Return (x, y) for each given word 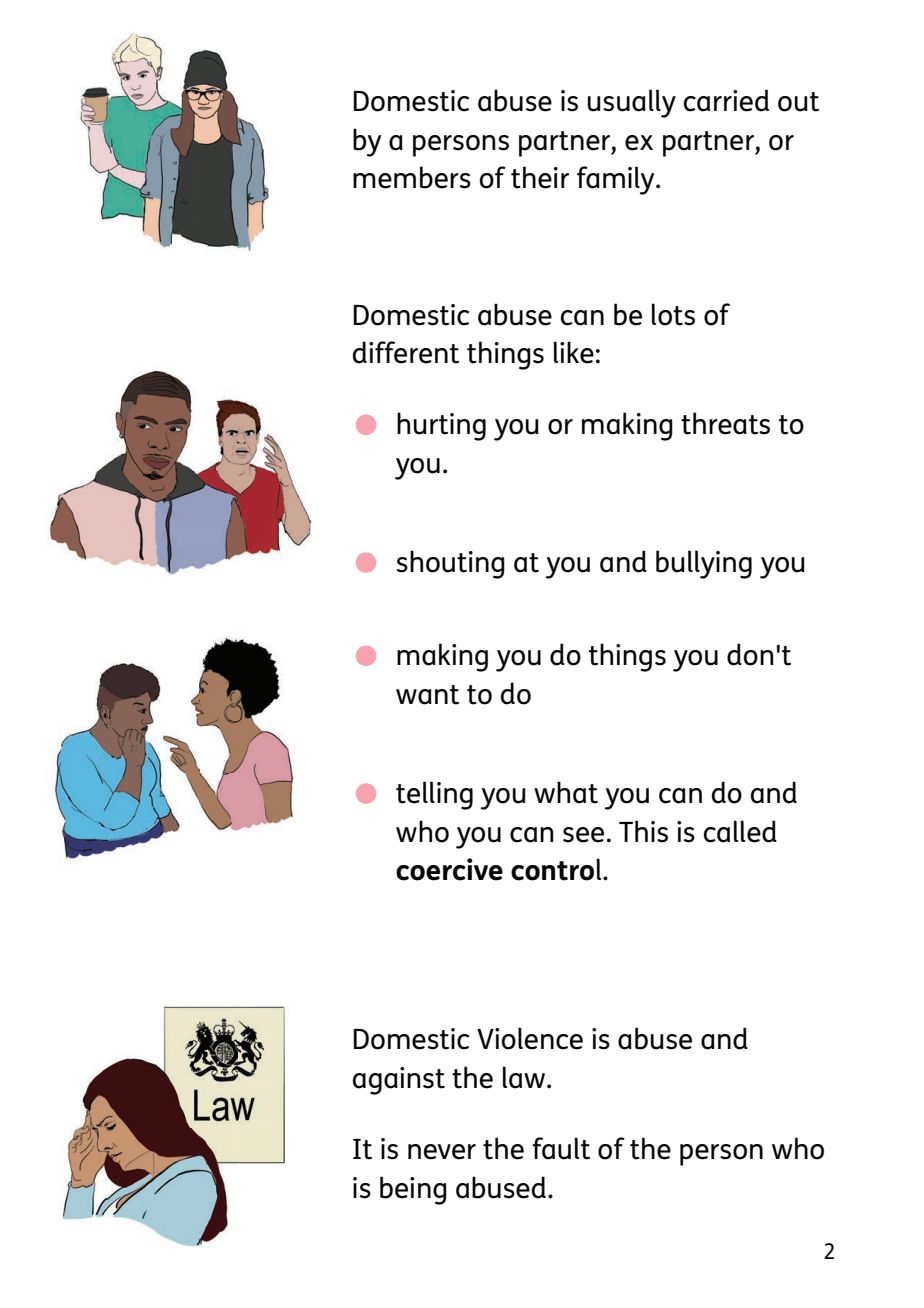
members (412, 177)
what (566, 792)
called (740, 831)
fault (561, 1148)
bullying (704, 564)
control (557, 869)
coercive (449, 869)
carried (726, 100)
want (427, 695)
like (573, 352)
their (540, 177)
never (442, 1152)
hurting (441, 426)
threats (725, 423)
